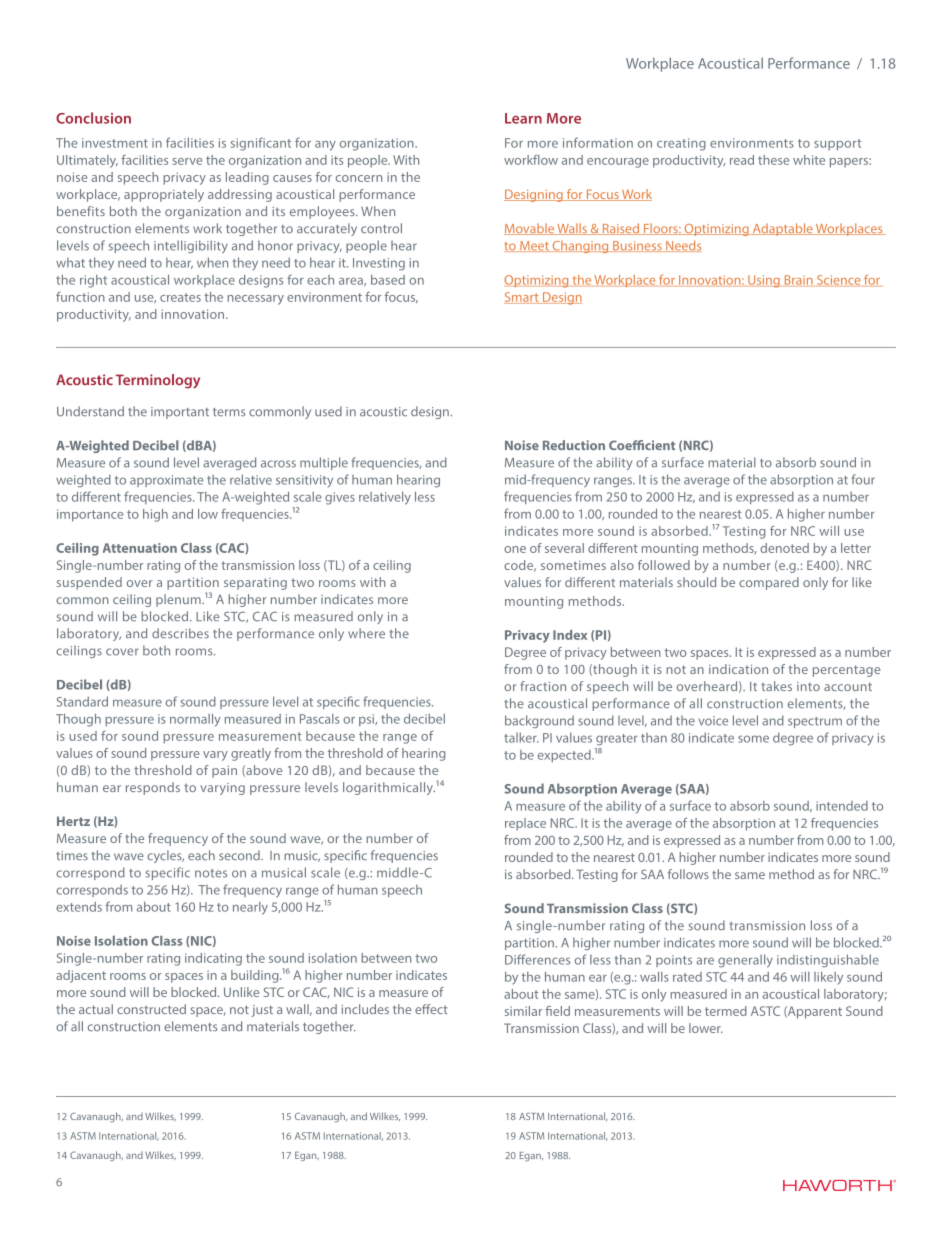 The image size is (952, 1233). I want to click on spectrum, so click(815, 722).
